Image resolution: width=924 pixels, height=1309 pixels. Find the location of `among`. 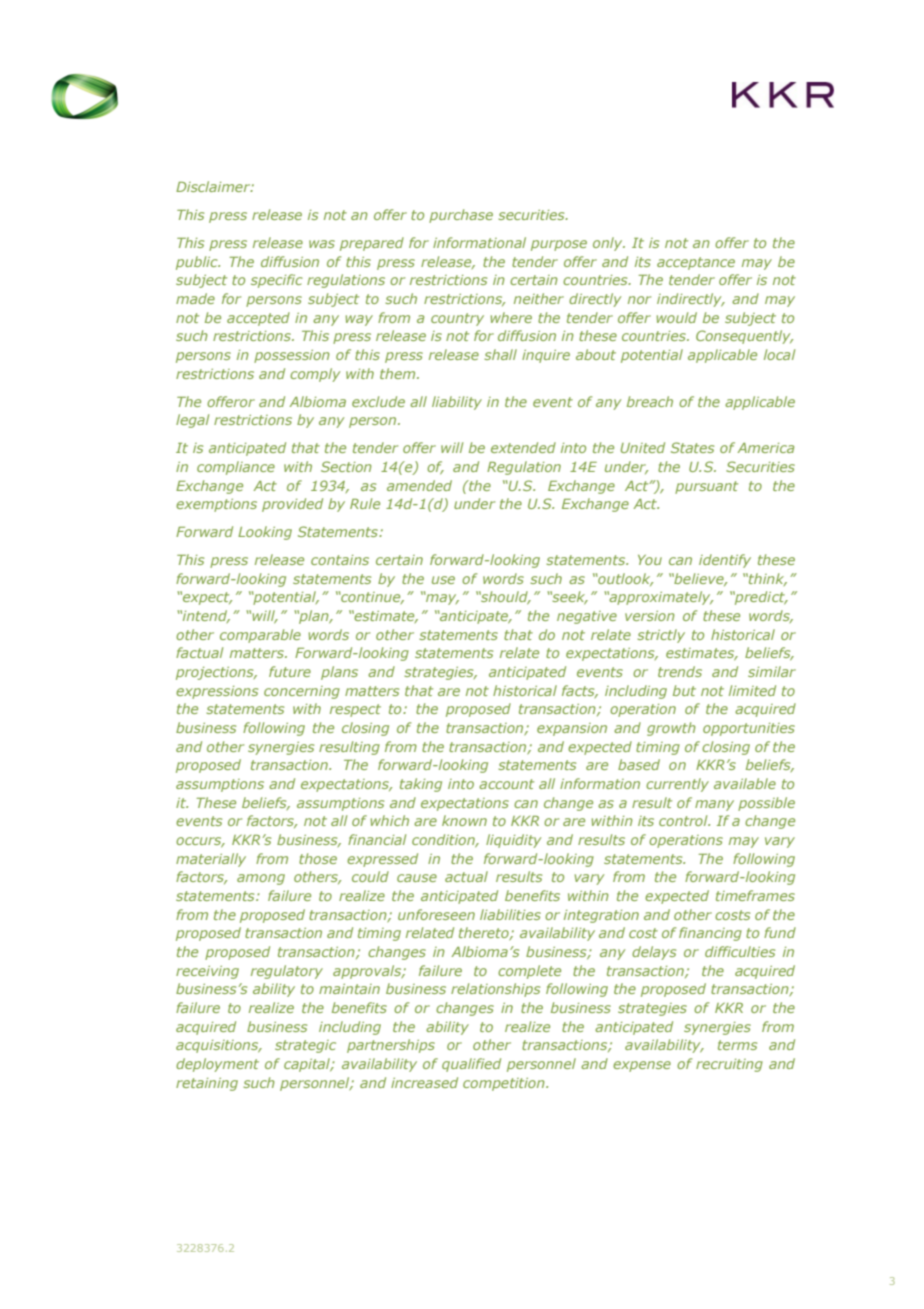

among is located at coordinates (261, 879).
